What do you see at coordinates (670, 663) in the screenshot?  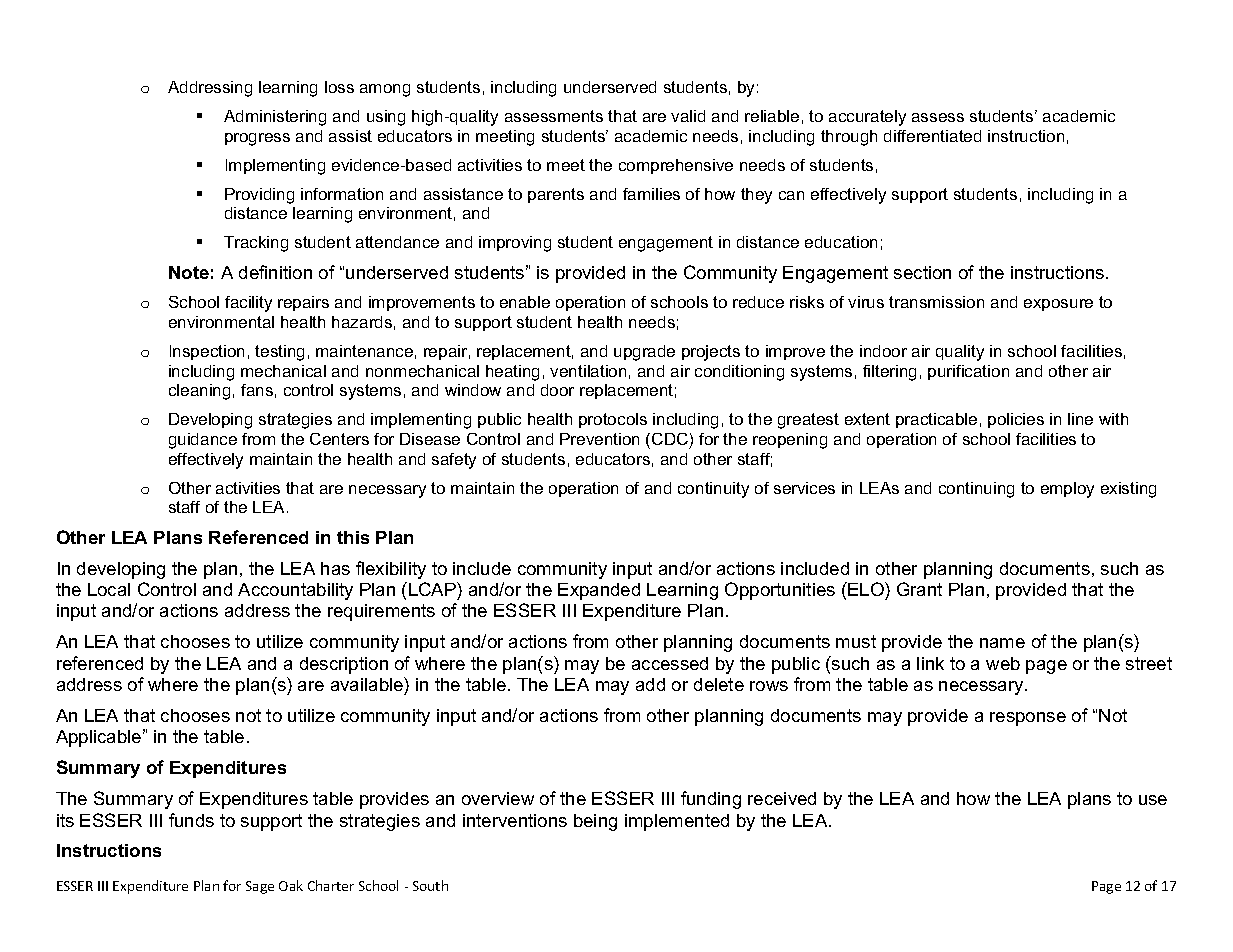 I see `accessed` at bounding box center [670, 663].
